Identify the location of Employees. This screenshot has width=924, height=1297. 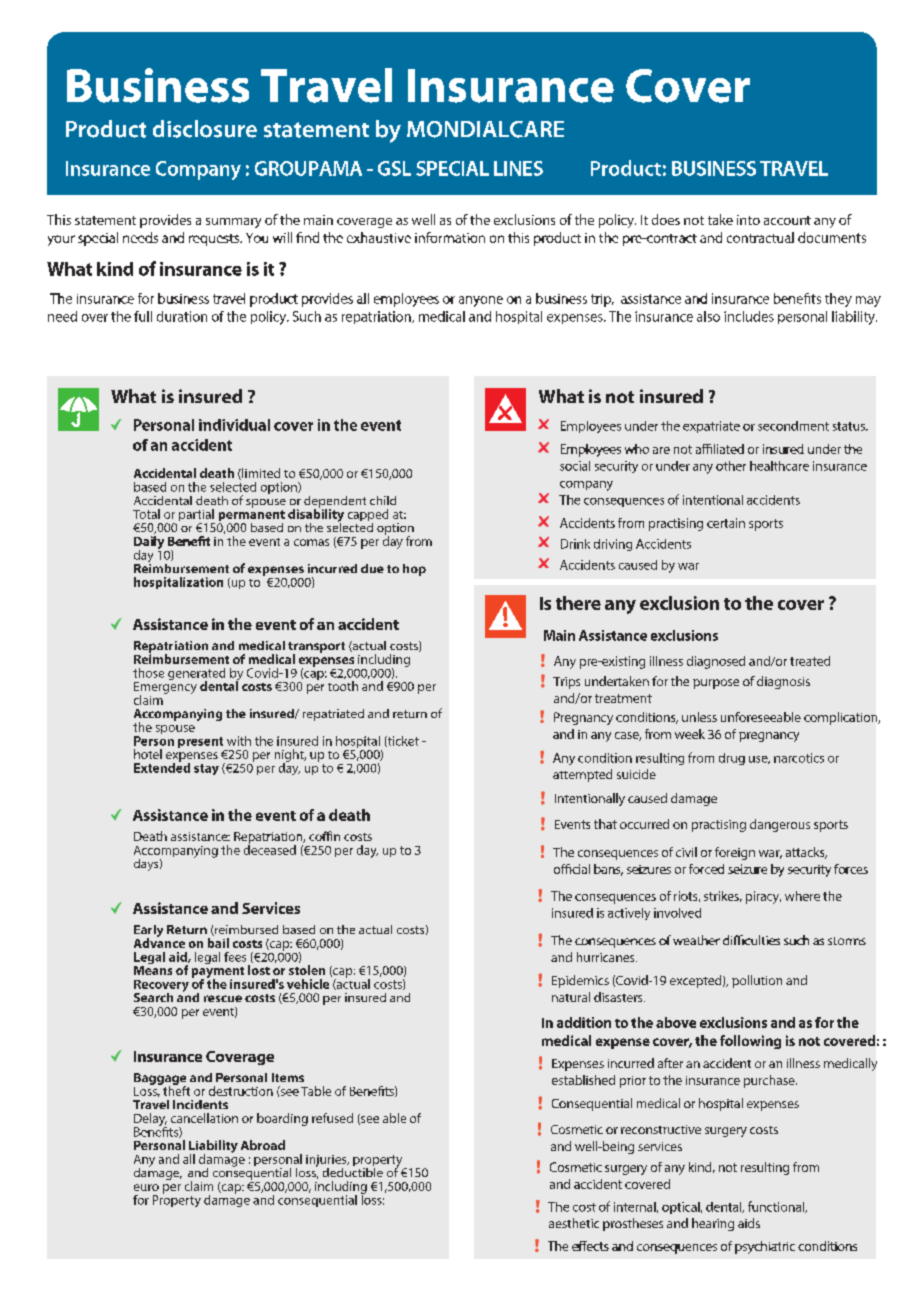
(591, 427).
